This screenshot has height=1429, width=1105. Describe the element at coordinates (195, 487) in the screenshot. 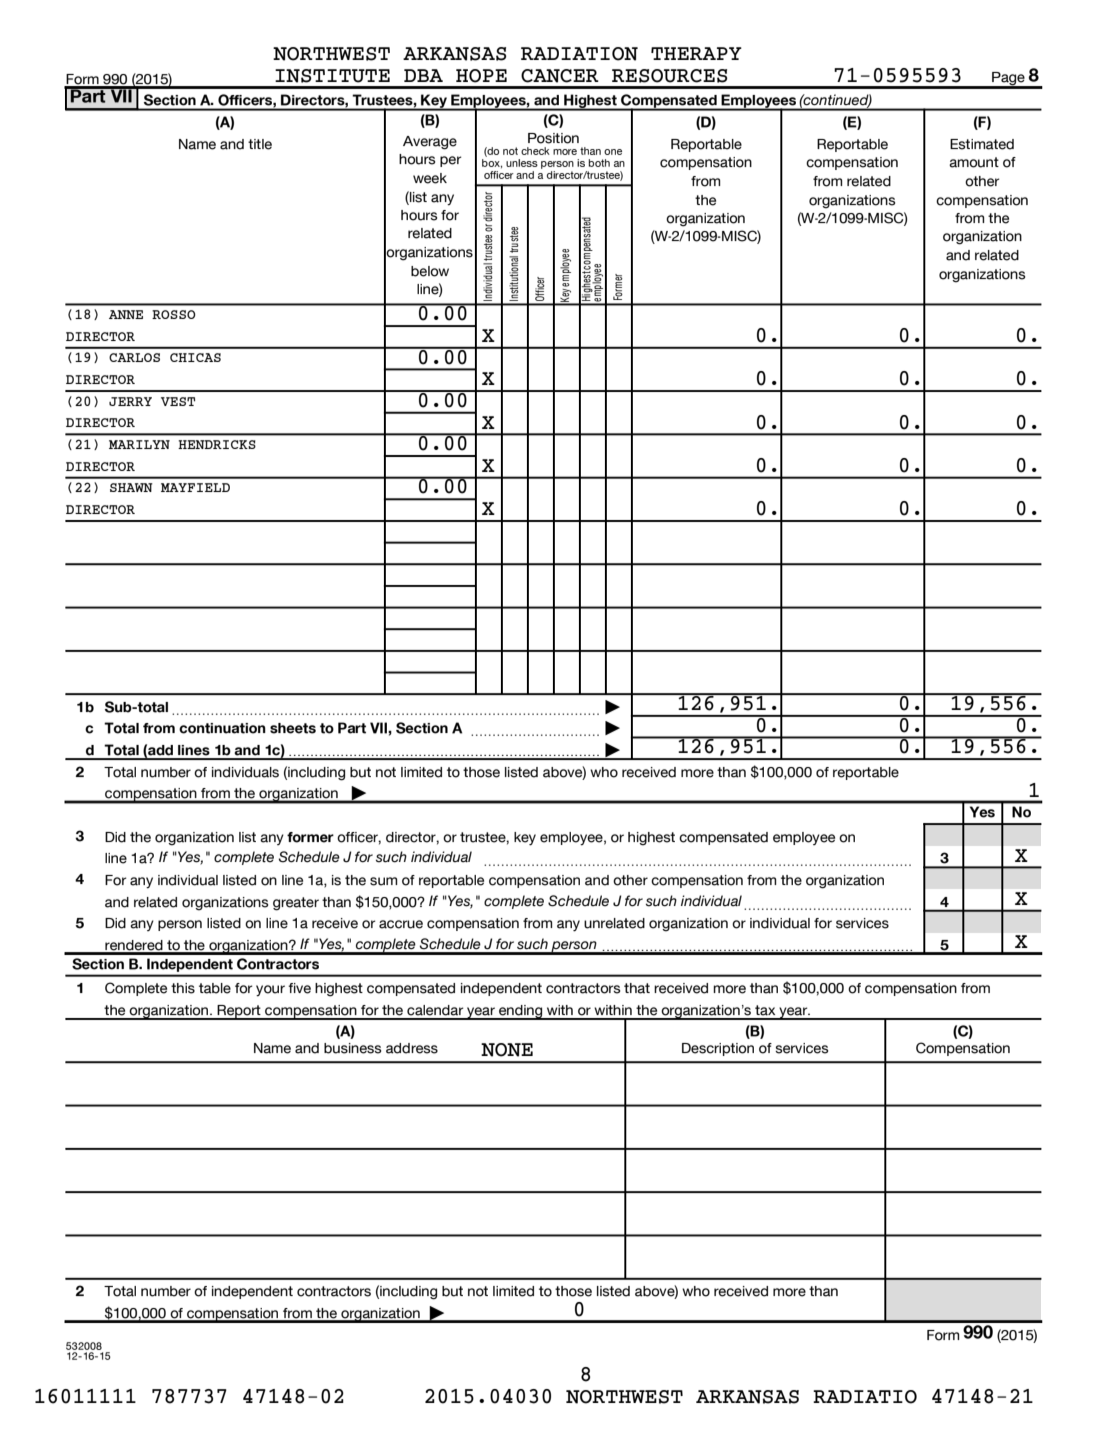

I see `MAYFIELD` at that location.
